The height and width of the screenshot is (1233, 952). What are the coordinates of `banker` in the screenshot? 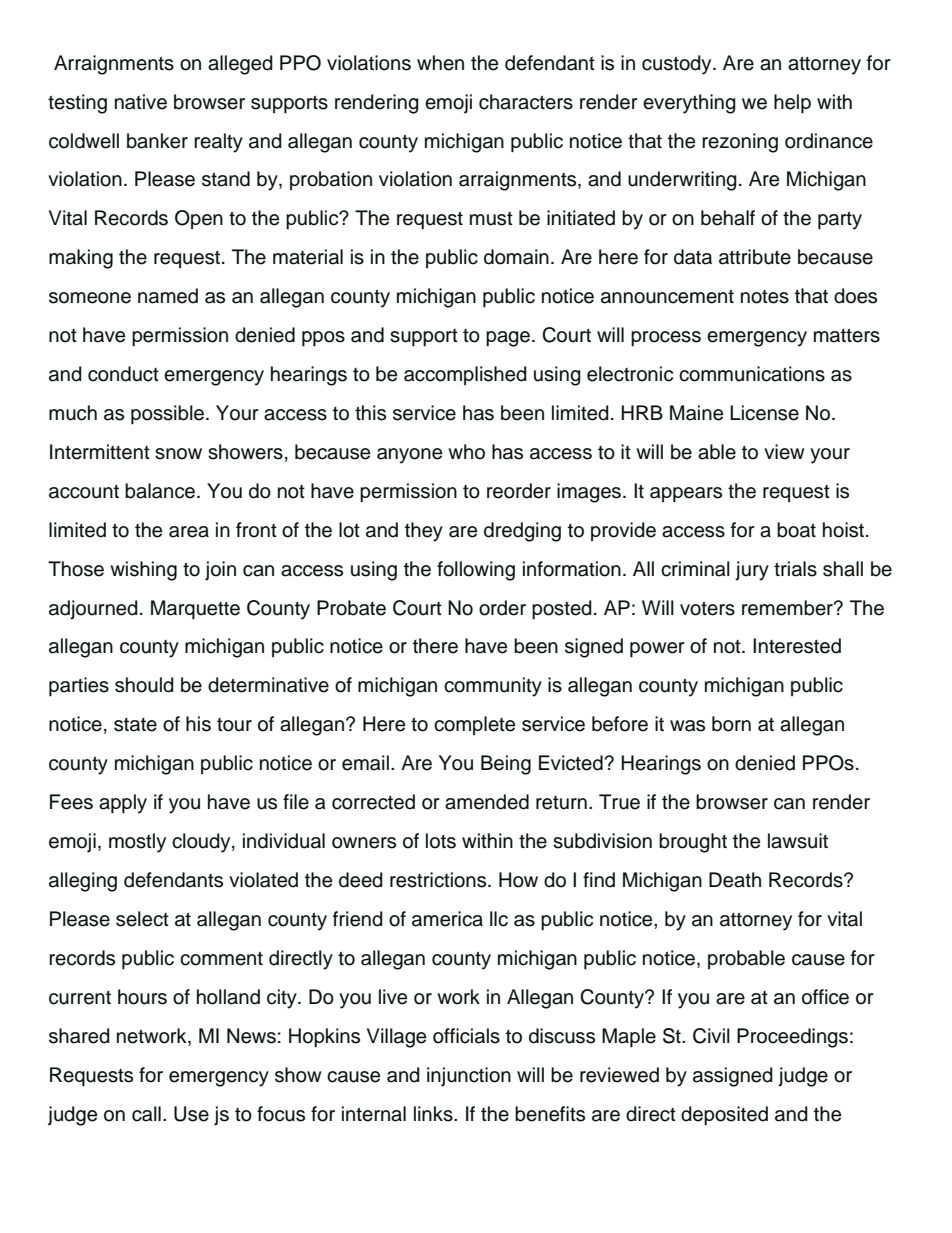 It's located at (157, 141).
